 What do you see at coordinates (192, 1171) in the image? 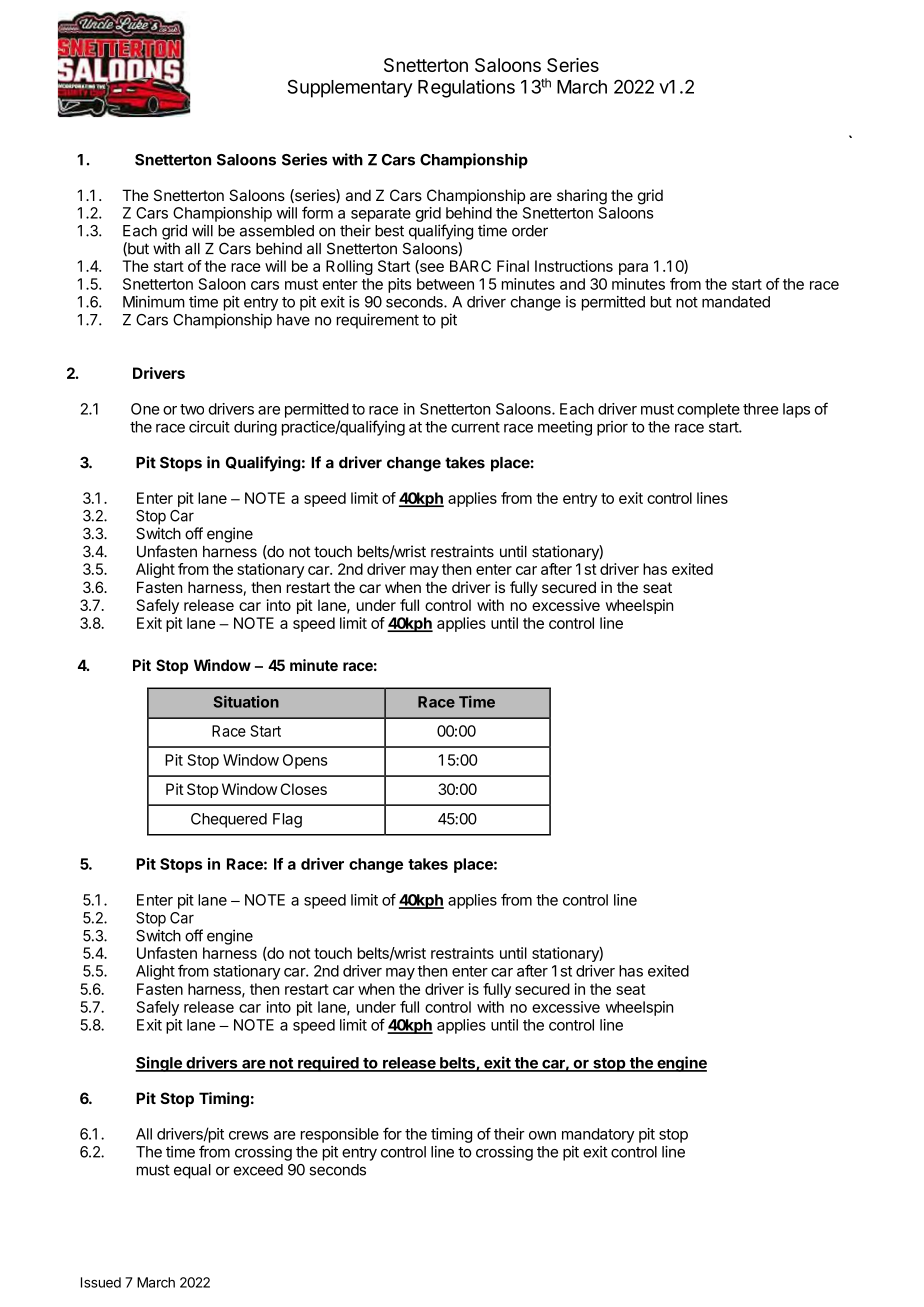
I see `equal` at bounding box center [192, 1171].
